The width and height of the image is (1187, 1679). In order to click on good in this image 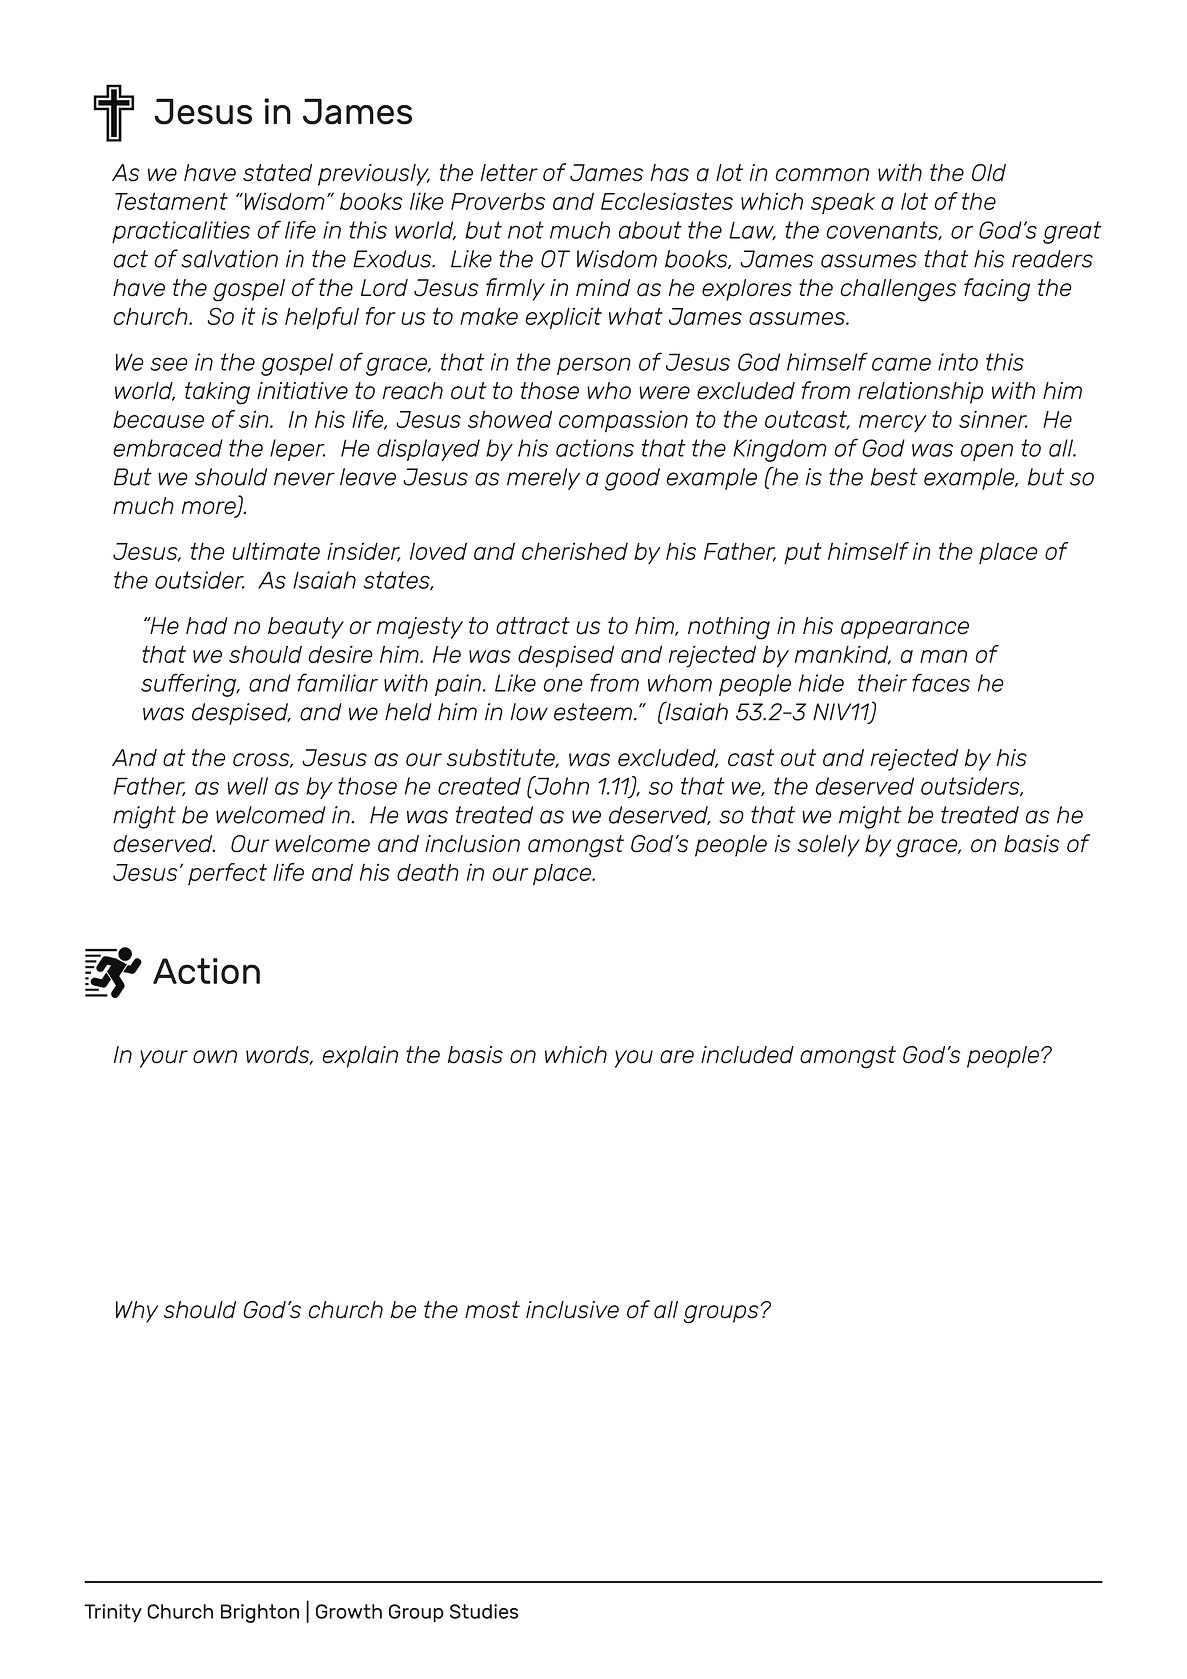, I will do `click(632, 479)`.
